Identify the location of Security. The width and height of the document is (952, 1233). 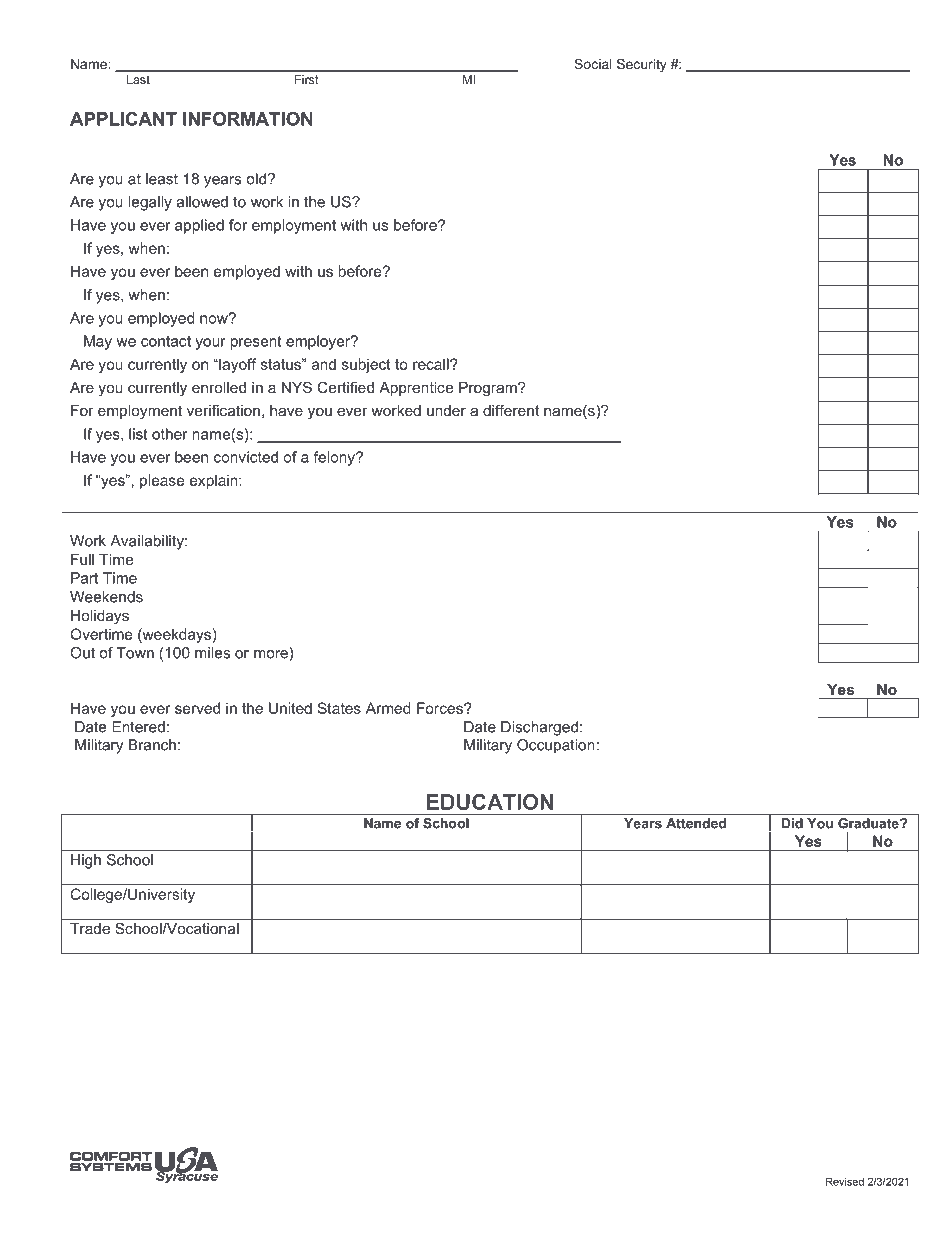
(642, 65).
